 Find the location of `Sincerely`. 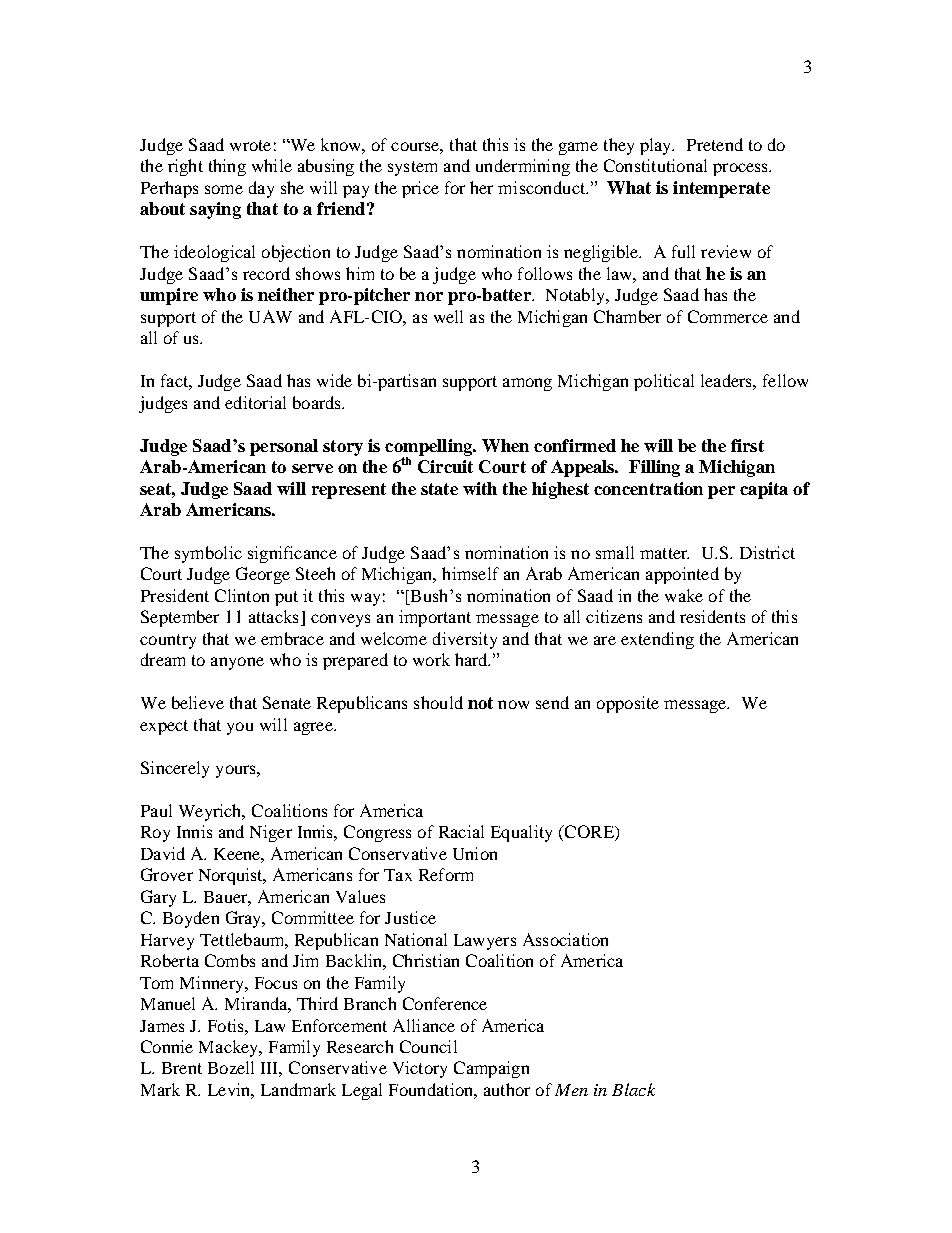

Sincerely is located at coordinates (175, 769).
